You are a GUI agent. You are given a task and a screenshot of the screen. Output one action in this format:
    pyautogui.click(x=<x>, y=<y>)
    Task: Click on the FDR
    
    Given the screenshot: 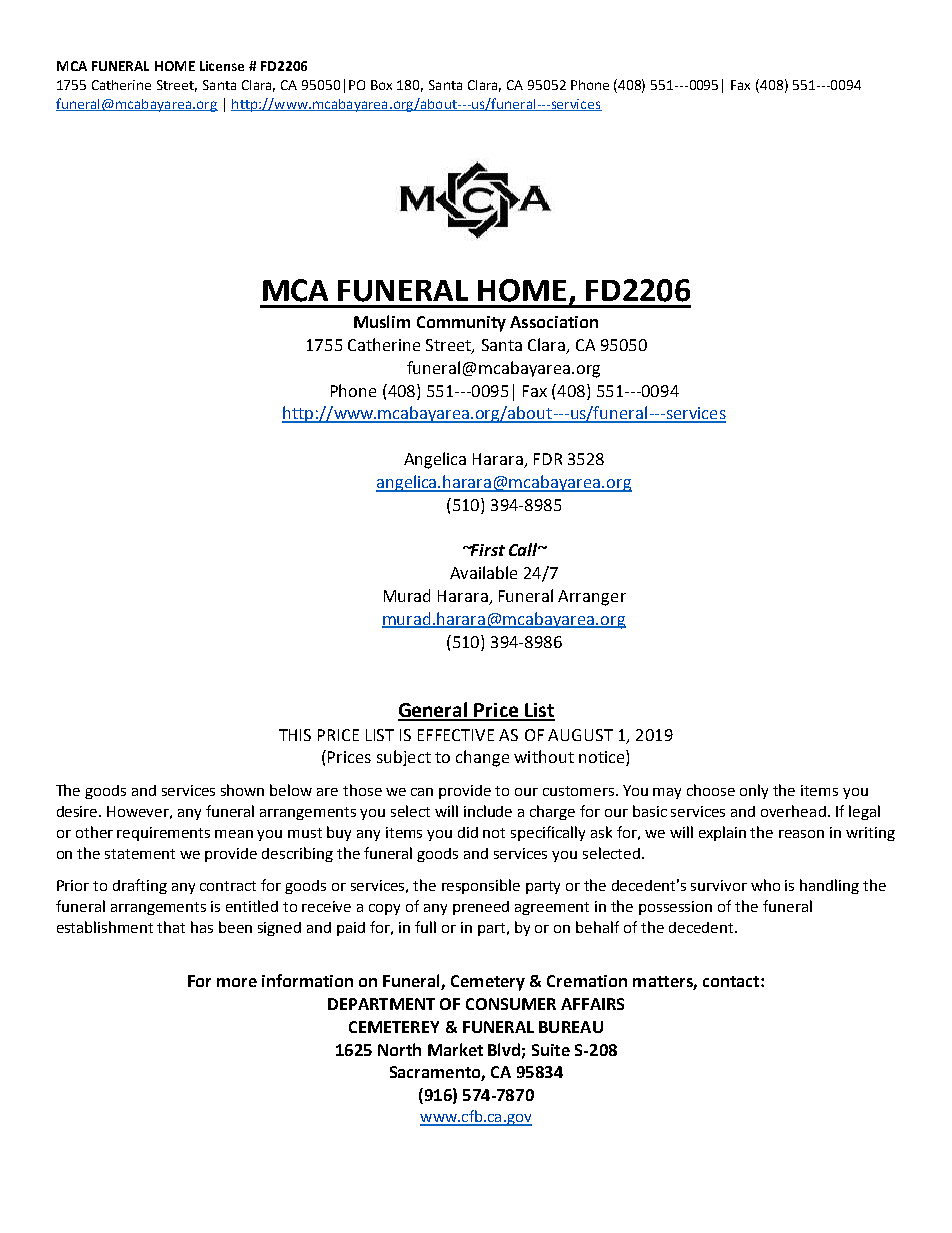 What is the action you would take?
    pyautogui.click(x=548, y=459)
